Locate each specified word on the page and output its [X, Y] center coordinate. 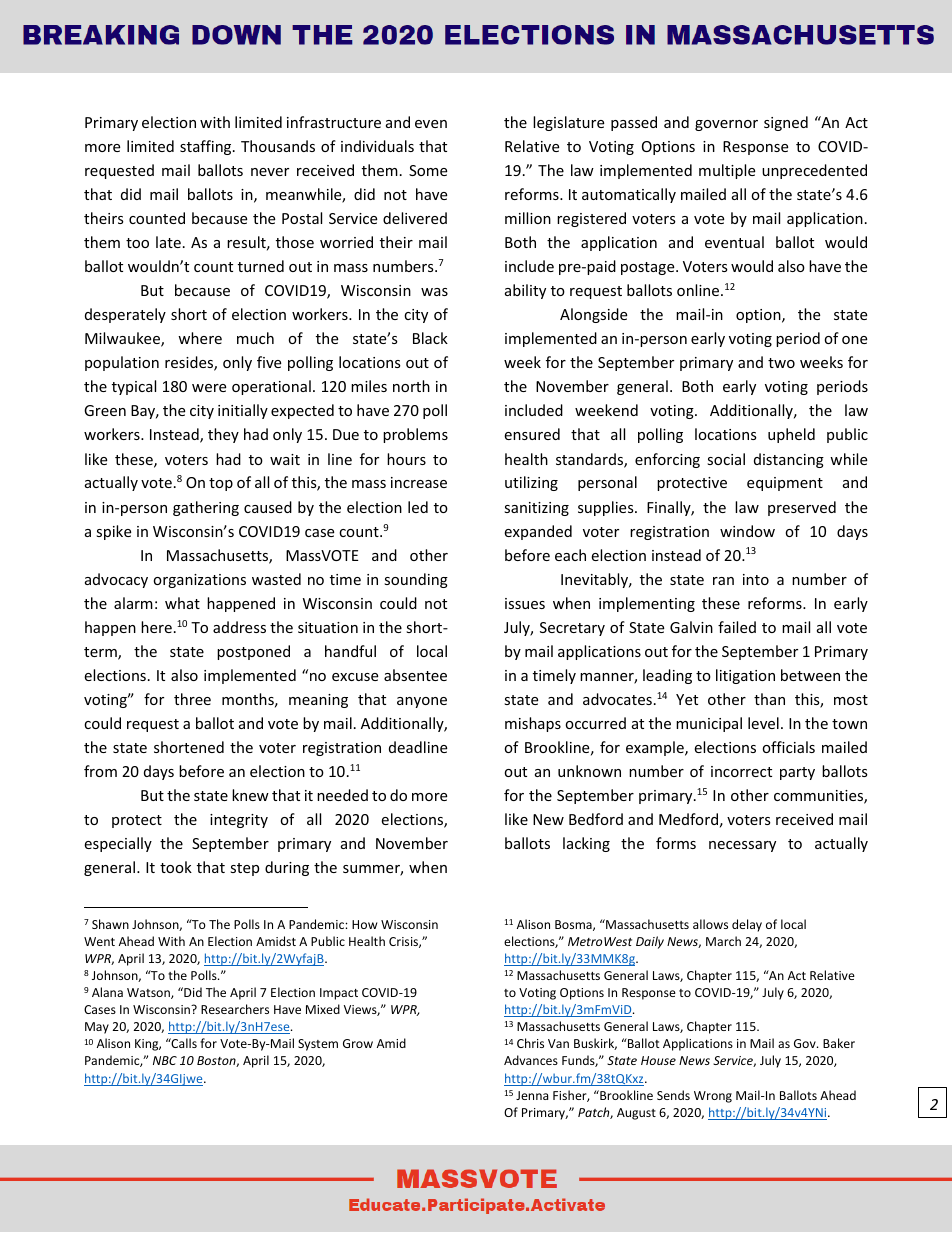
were [209, 388]
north [411, 386]
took [176, 867]
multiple [727, 171]
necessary [742, 846]
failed [737, 627]
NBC [165, 1060]
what [182, 603]
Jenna [532, 1095]
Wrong [713, 1097]
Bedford [596, 819]
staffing [207, 147]
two [781, 363]
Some [428, 170]
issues [525, 603]
